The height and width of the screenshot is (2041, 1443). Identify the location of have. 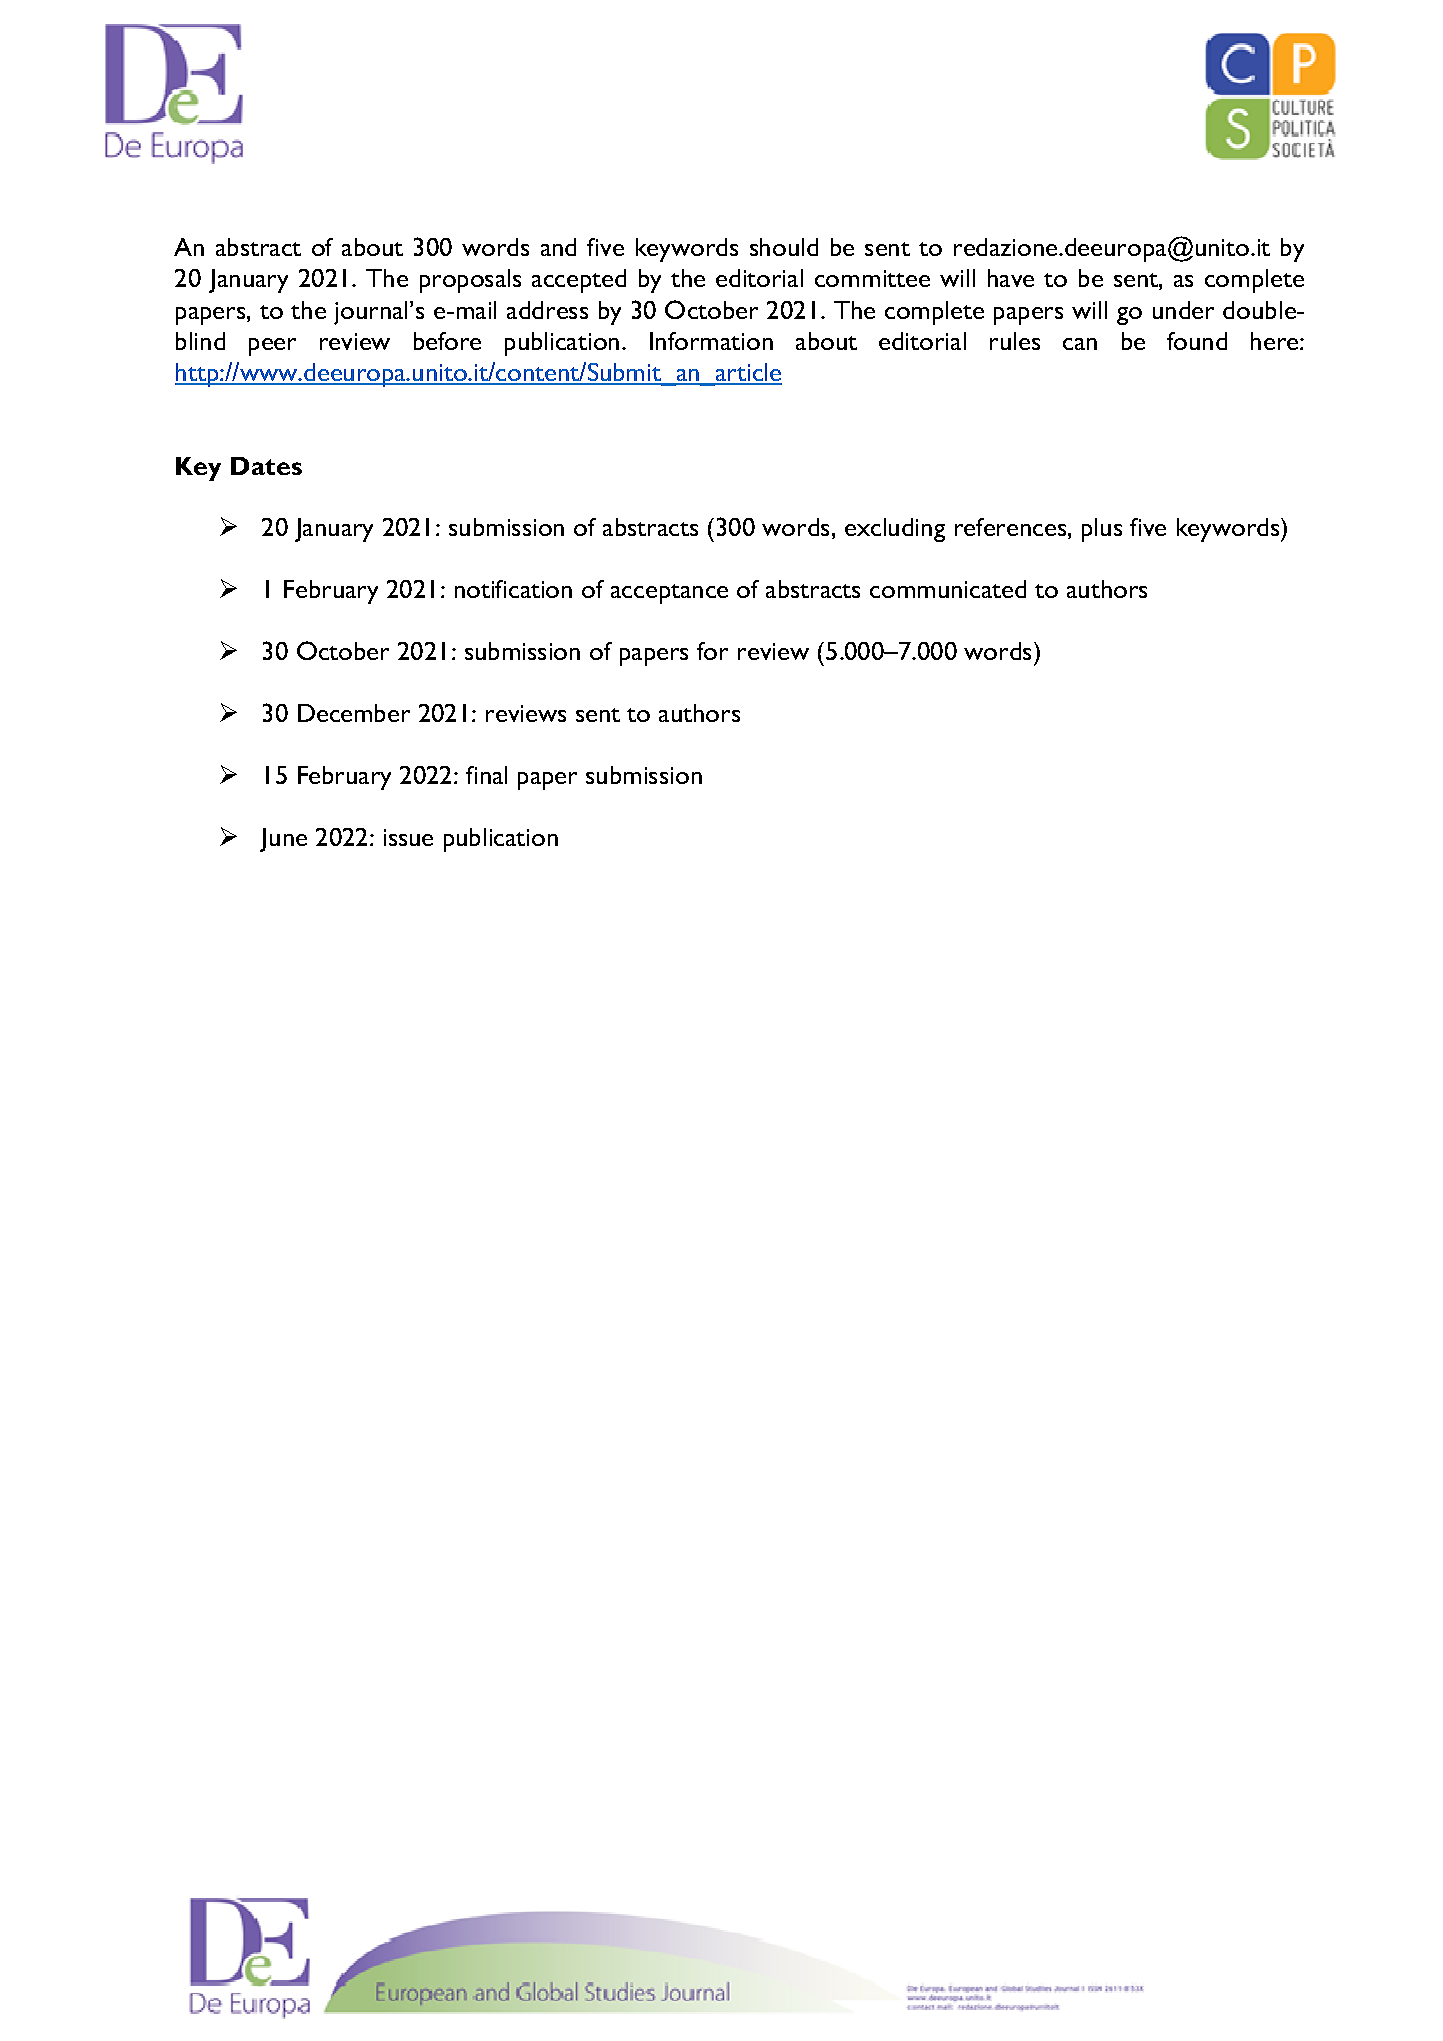
(1011, 278).
